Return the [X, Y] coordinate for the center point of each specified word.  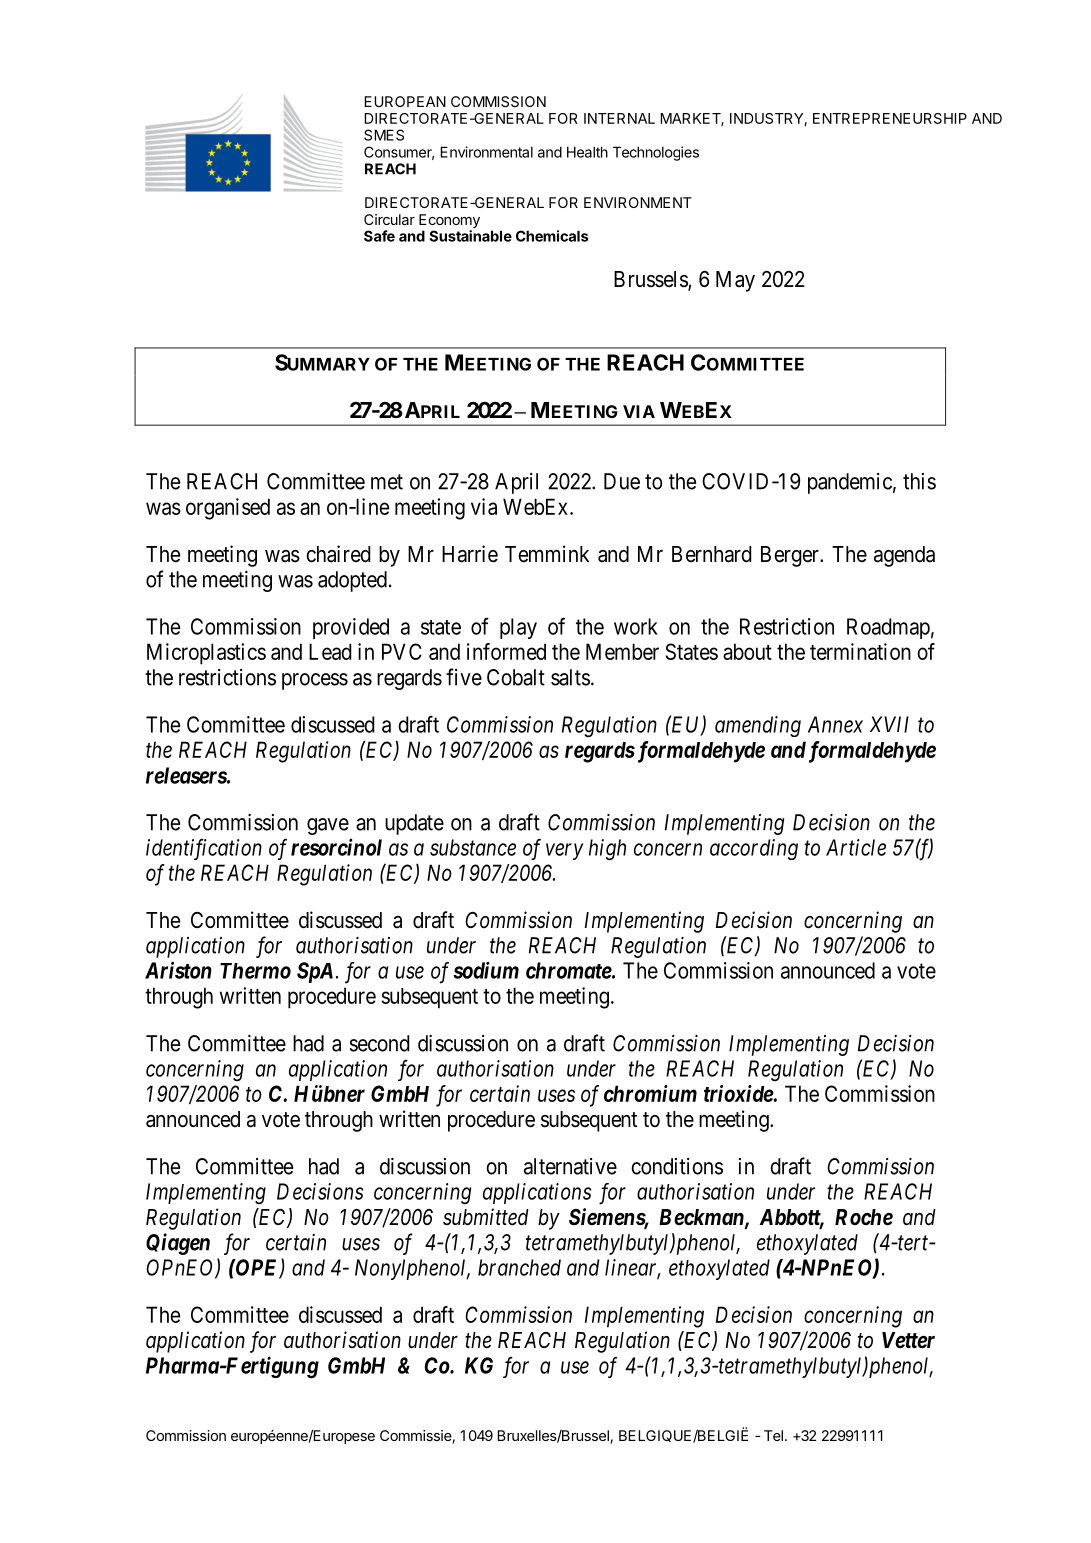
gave [328, 826]
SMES [384, 135]
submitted [486, 1217]
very [565, 851]
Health [587, 152]
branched [519, 1267]
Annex [835, 724]
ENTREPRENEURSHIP [890, 118]
